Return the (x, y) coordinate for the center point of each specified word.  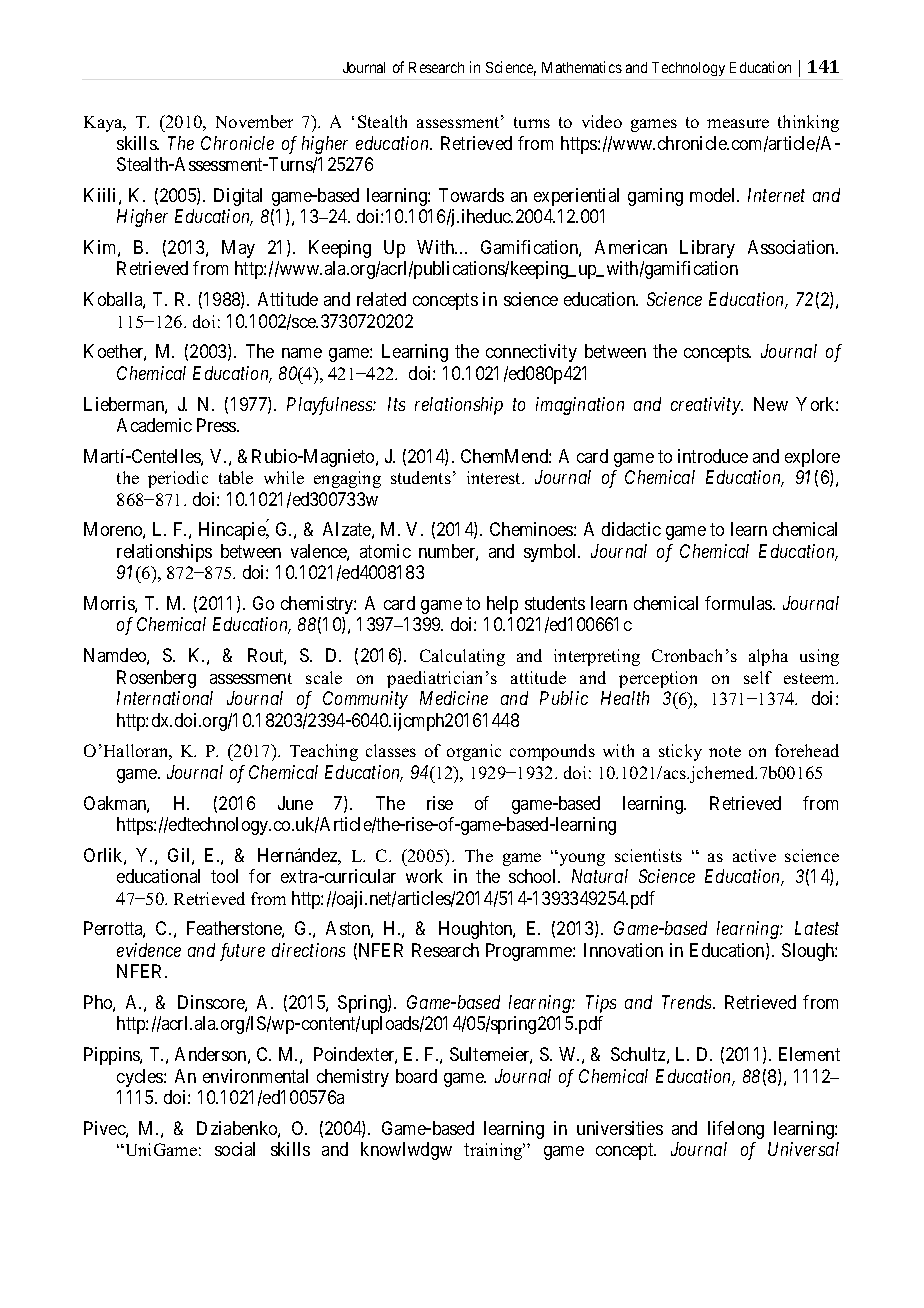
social (235, 1149)
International (165, 698)
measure (738, 123)
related (381, 299)
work (424, 876)
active (754, 855)
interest (495, 477)
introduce (713, 456)
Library (707, 249)
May (238, 249)
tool (224, 876)
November (254, 121)
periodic (178, 479)
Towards (471, 195)
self (758, 677)
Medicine (454, 698)
